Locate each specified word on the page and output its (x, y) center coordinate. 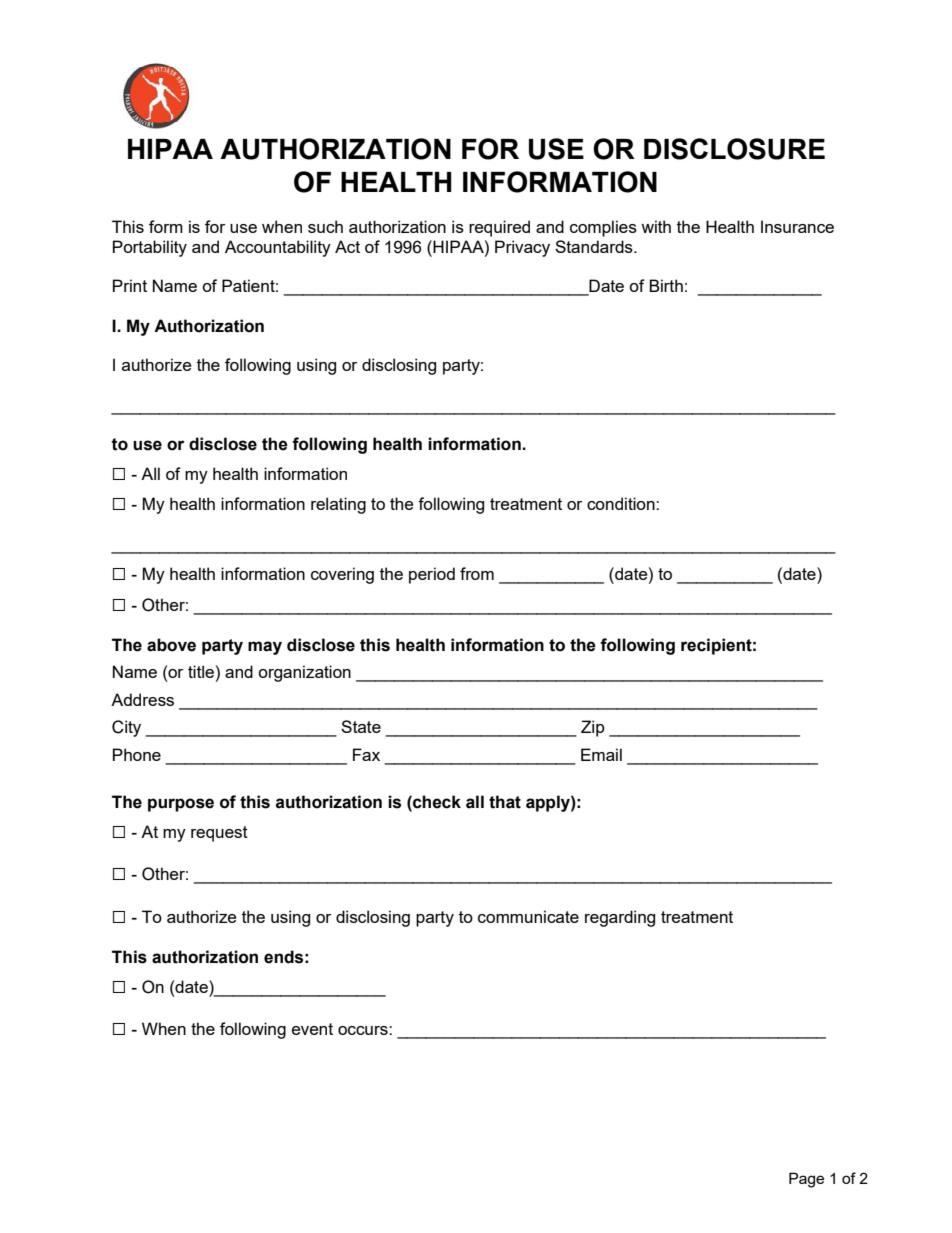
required (499, 228)
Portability (150, 248)
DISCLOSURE (734, 149)
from (477, 573)
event (312, 1029)
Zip (593, 728)
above (171, 645)
